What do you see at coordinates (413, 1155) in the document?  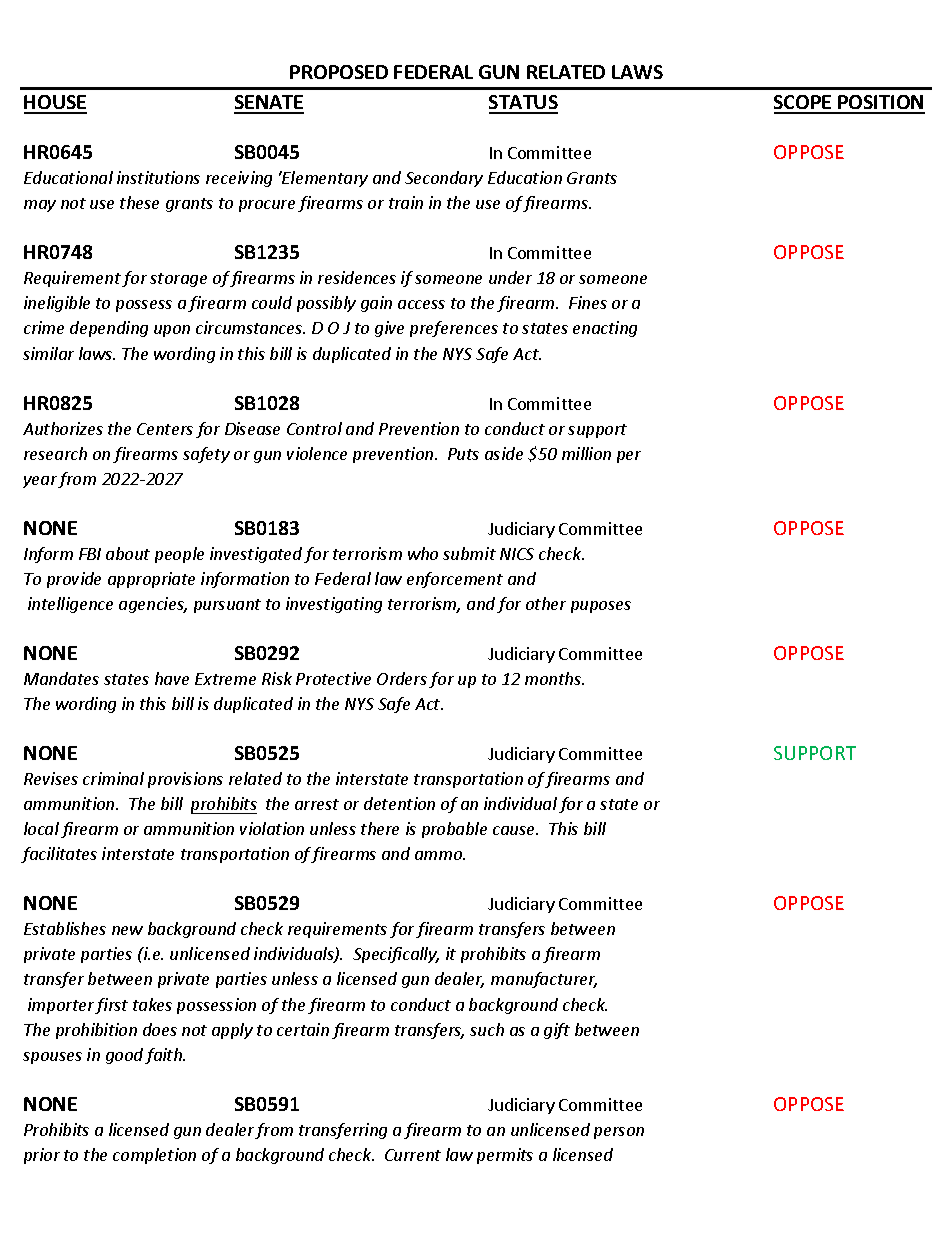 I see `Current` at bounding box center [413, 1155].
